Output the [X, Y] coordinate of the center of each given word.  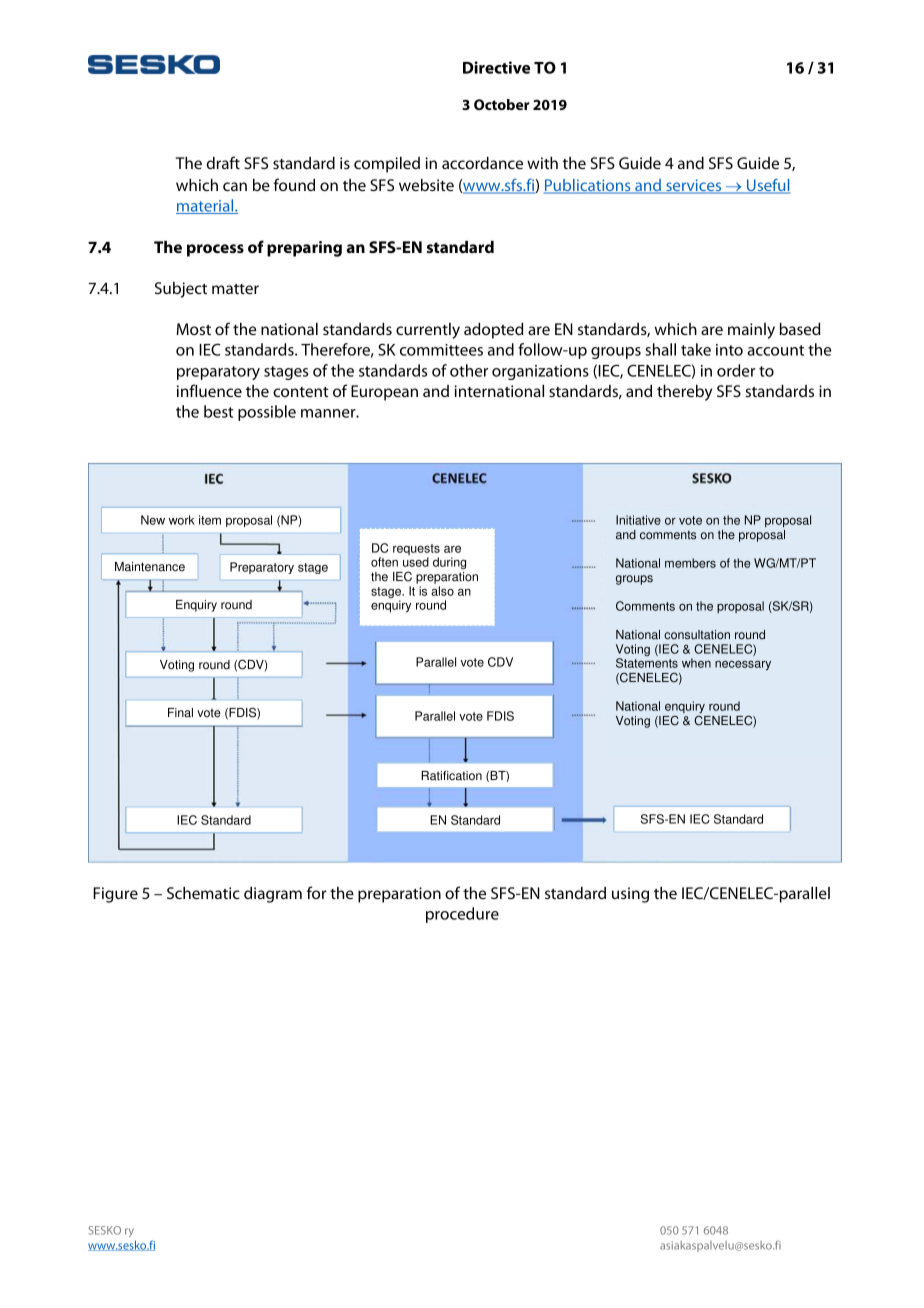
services [694, 186]
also [442, 591]
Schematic [203, 893]
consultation [697, 635]
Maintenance [150, 567]
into [729, 350]
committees [441, 350]
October [502, 104]
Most [193, 329]
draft [223, 162]
